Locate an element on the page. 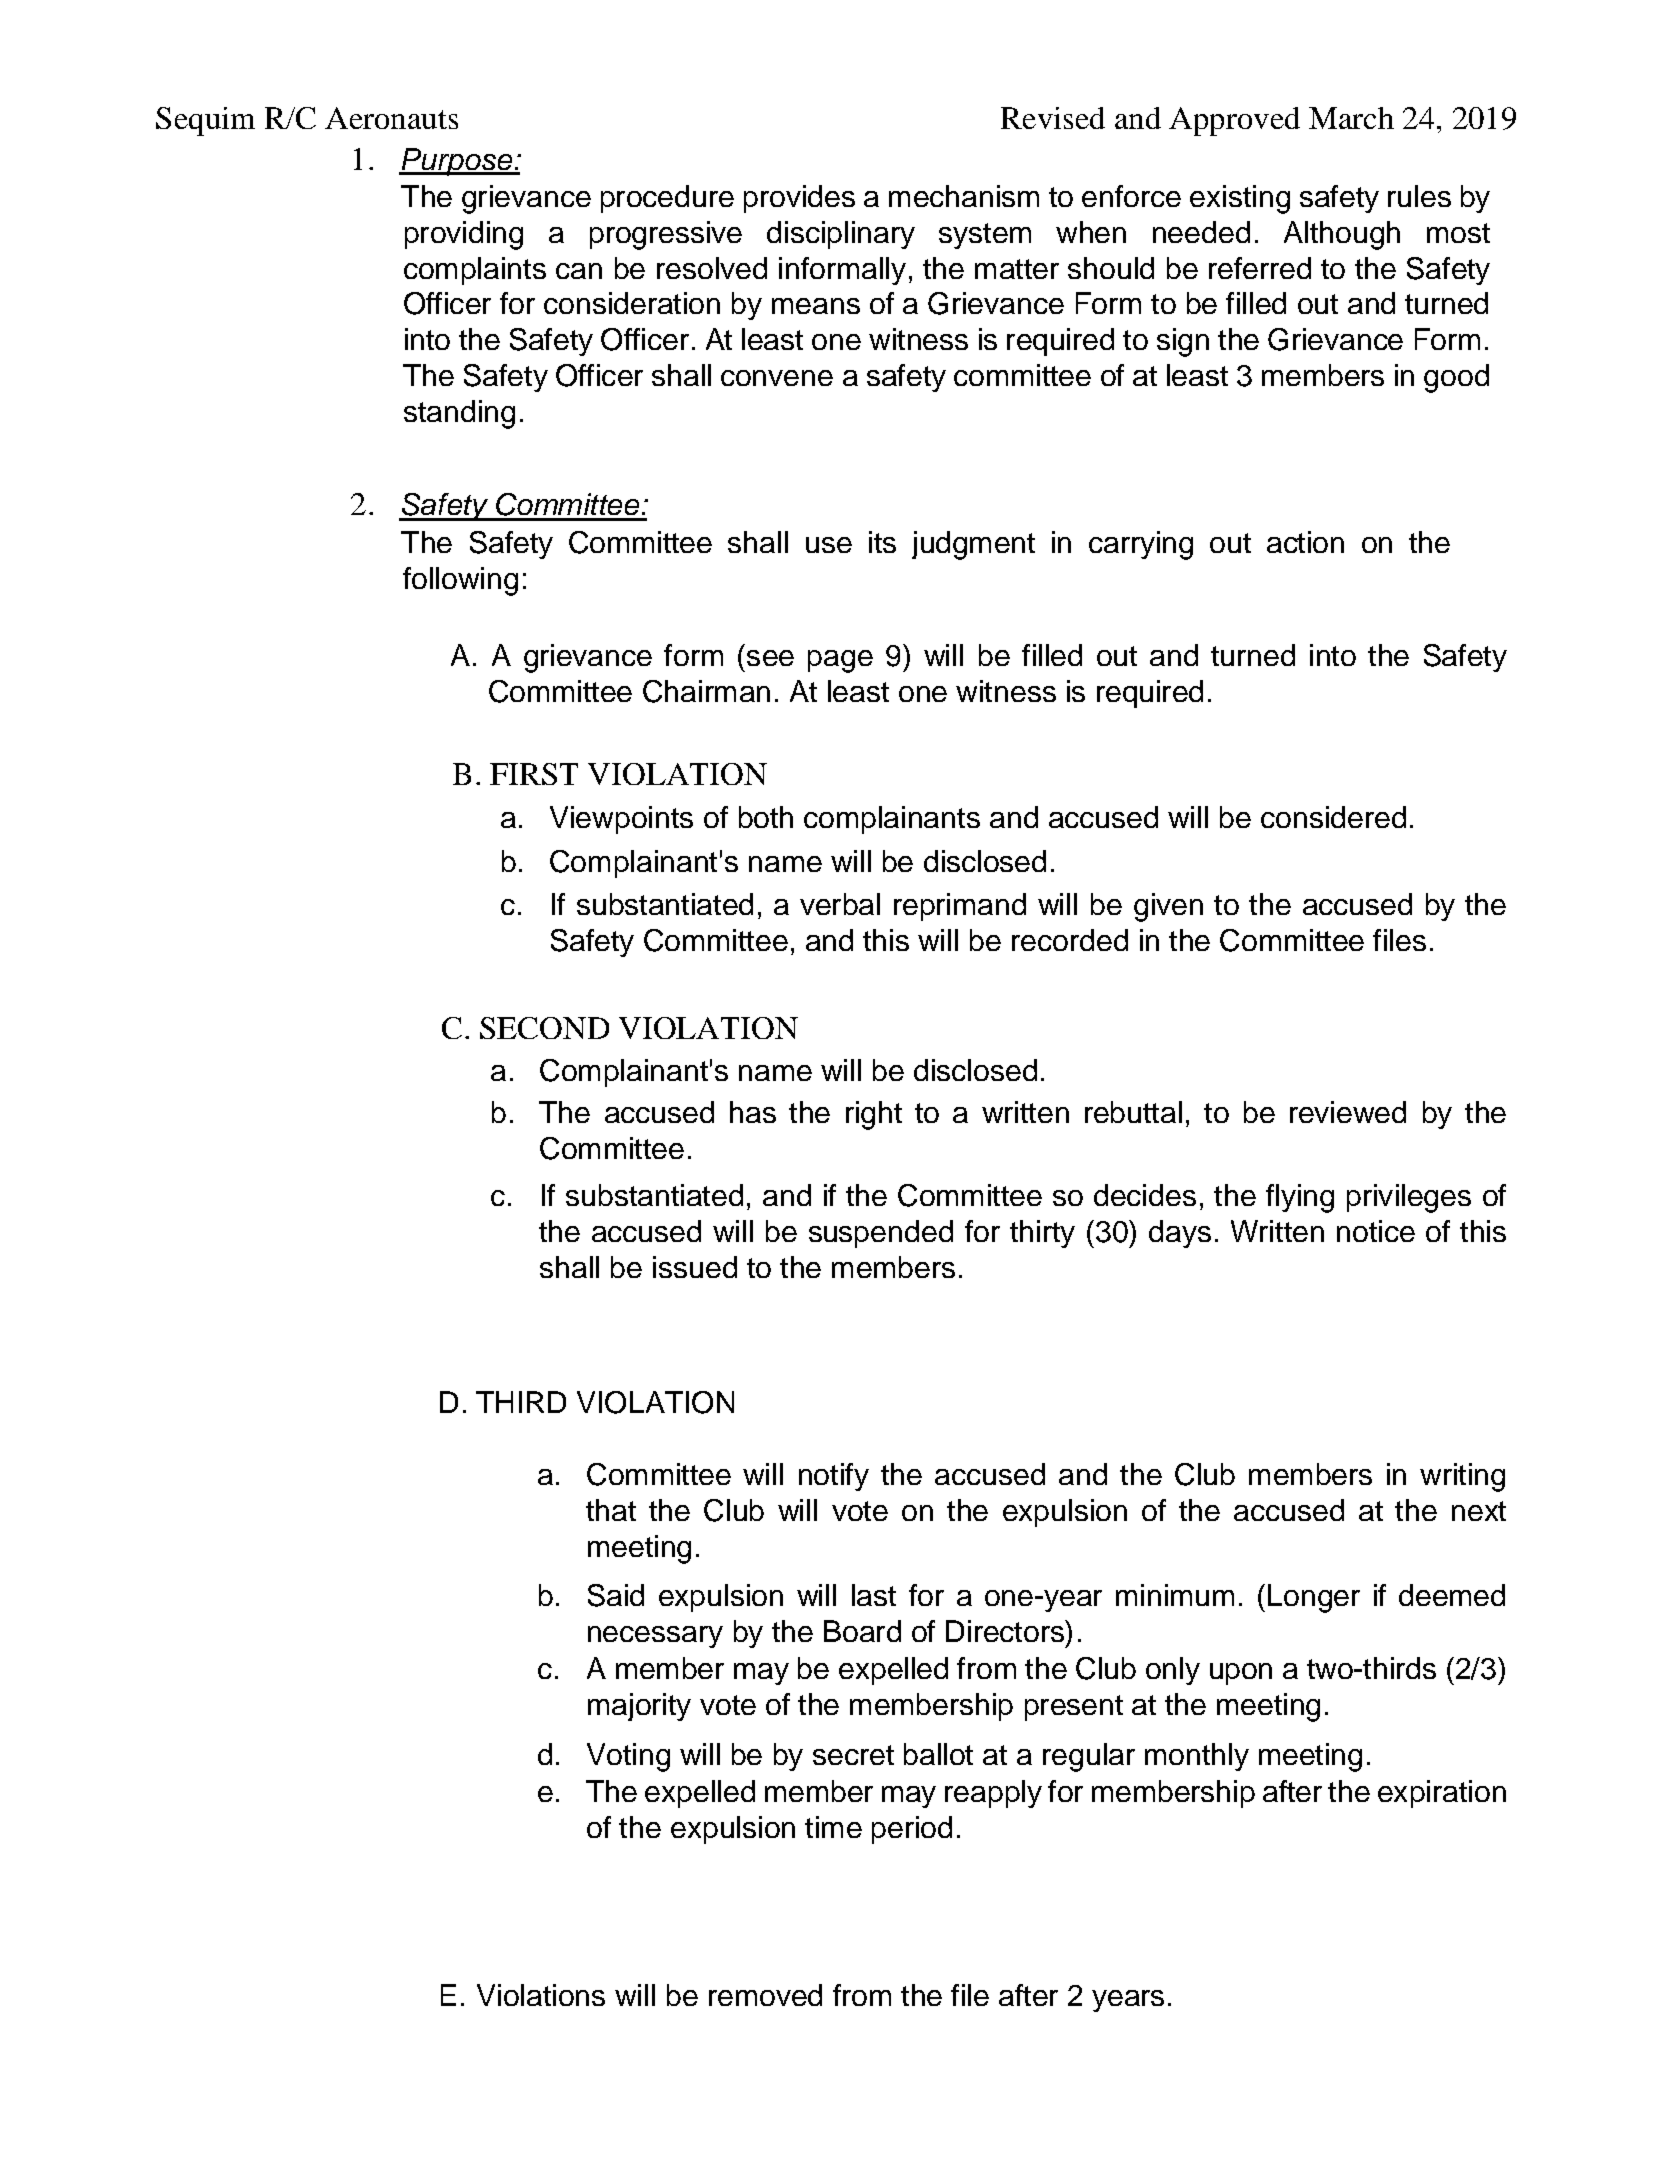  SECOND is located at coordinates (544, 1028).
